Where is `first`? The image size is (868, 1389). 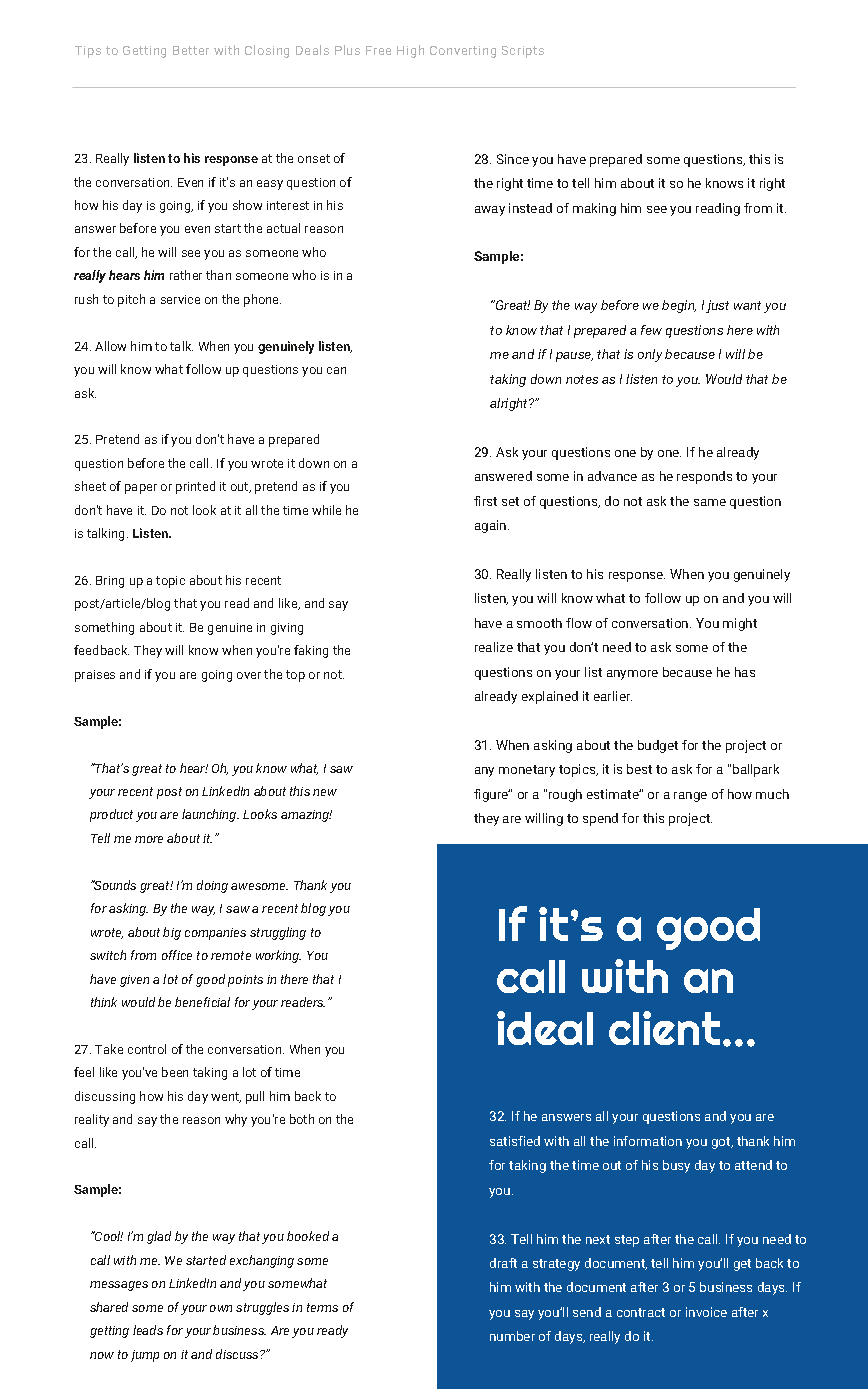
first is located at coordinates (485, 501).
